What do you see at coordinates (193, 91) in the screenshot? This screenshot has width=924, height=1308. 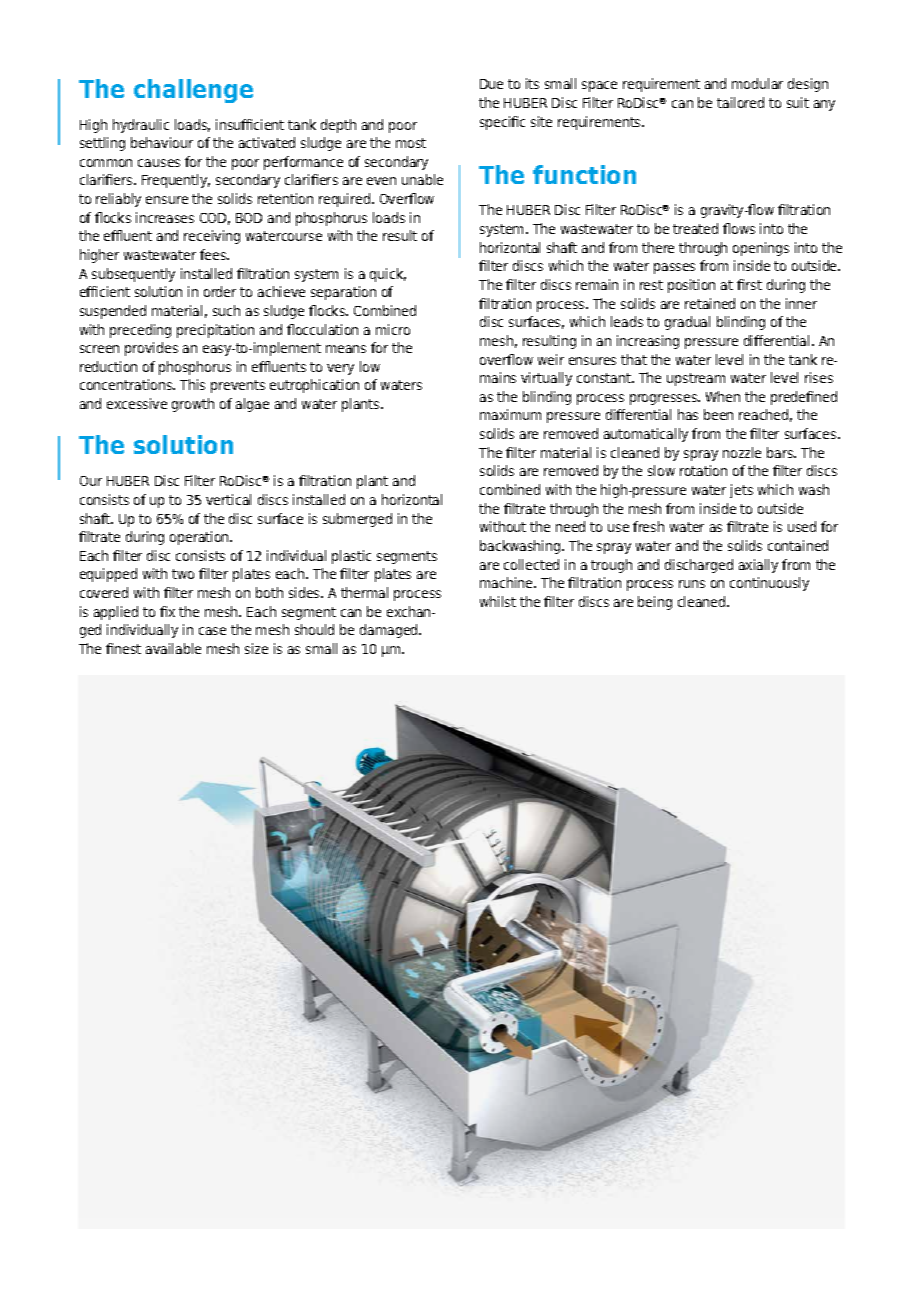 I see `challenge` at bounding box center [193, 91].
